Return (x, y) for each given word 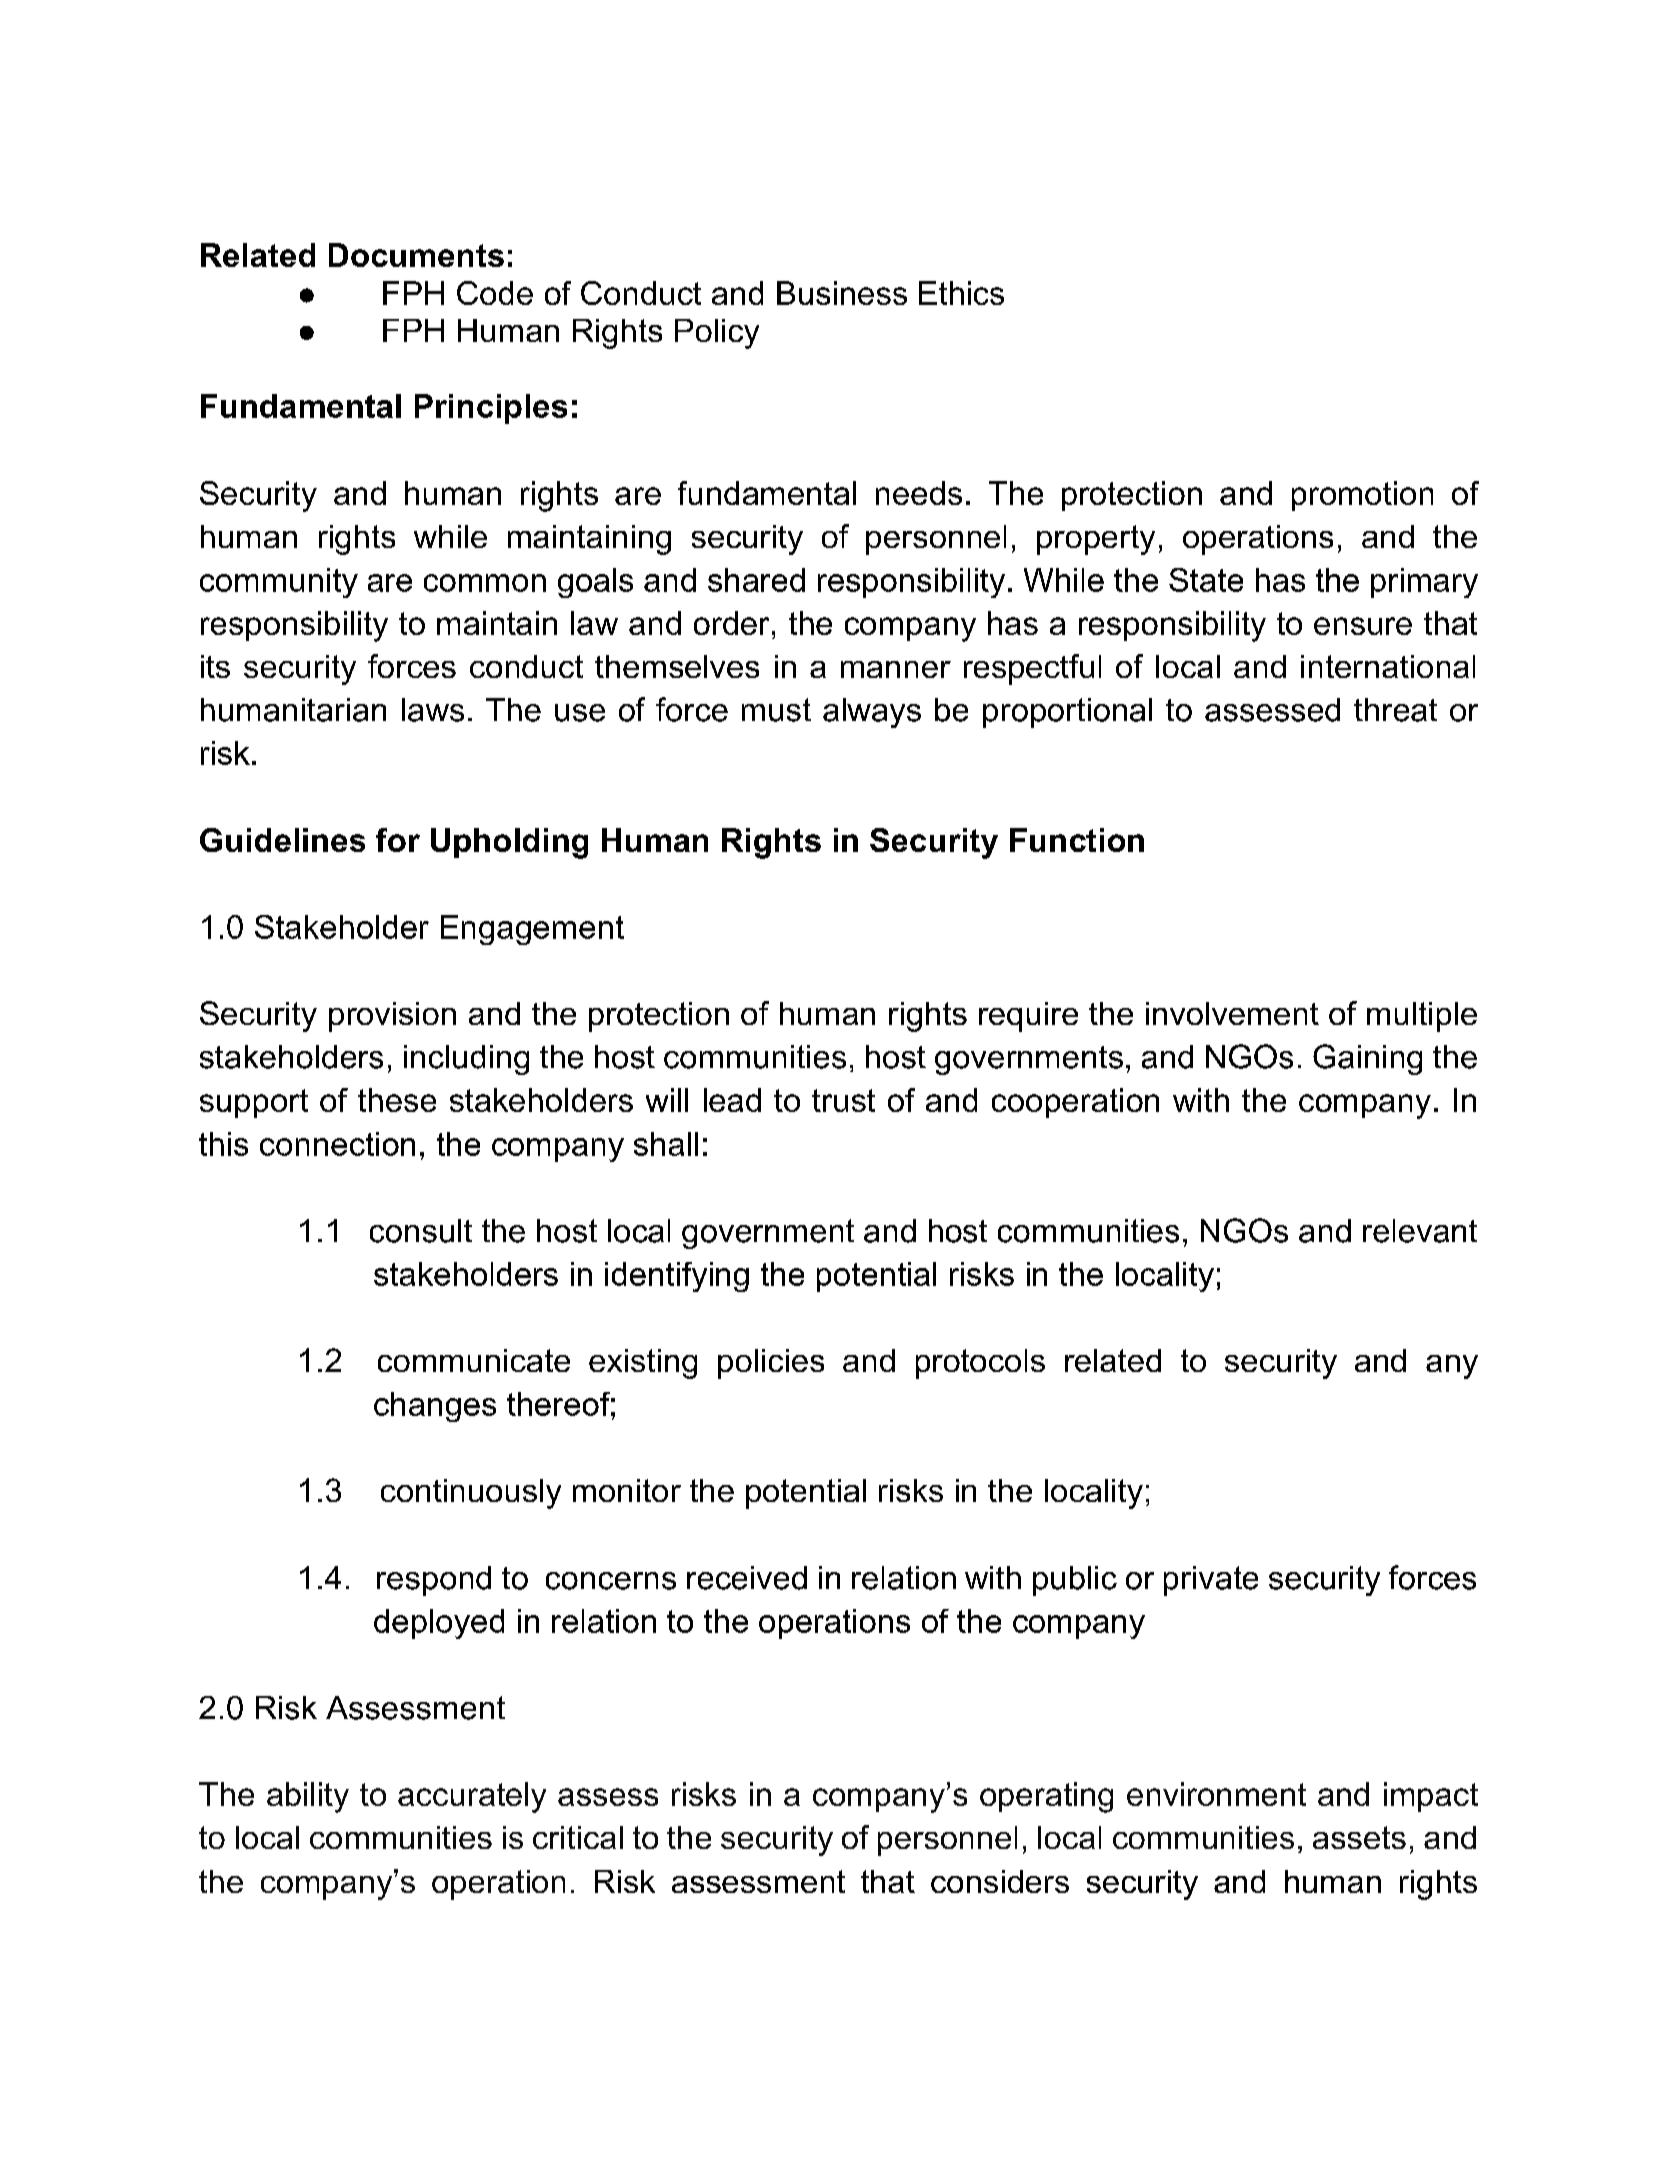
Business (842, 293)
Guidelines (282, 840)
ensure (1363, 626)
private (1211, 1581)
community (279, 583)
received (747, 1578)
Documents (416, 255)
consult (421, 1231)
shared (756, 580)
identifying (677, 1277)
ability (308, 1797)
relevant (1420, 1231)
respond (434, 1581)
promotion (1362, 496)
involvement (1232, 1013)
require (1028, 1017)
